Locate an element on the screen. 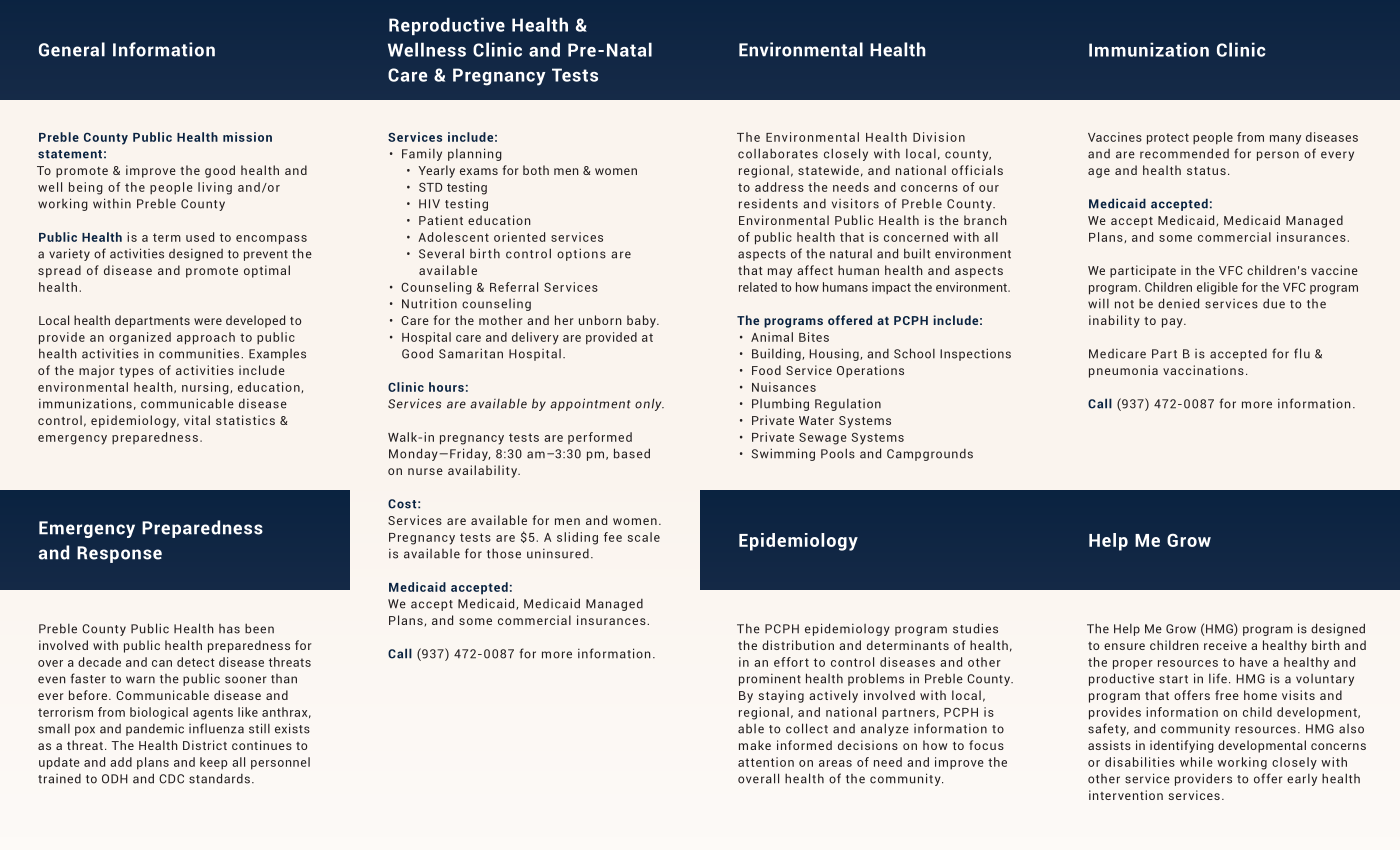 The width and height of the screenshot is (1400, 850). were is located at coordinates (208, 321).
